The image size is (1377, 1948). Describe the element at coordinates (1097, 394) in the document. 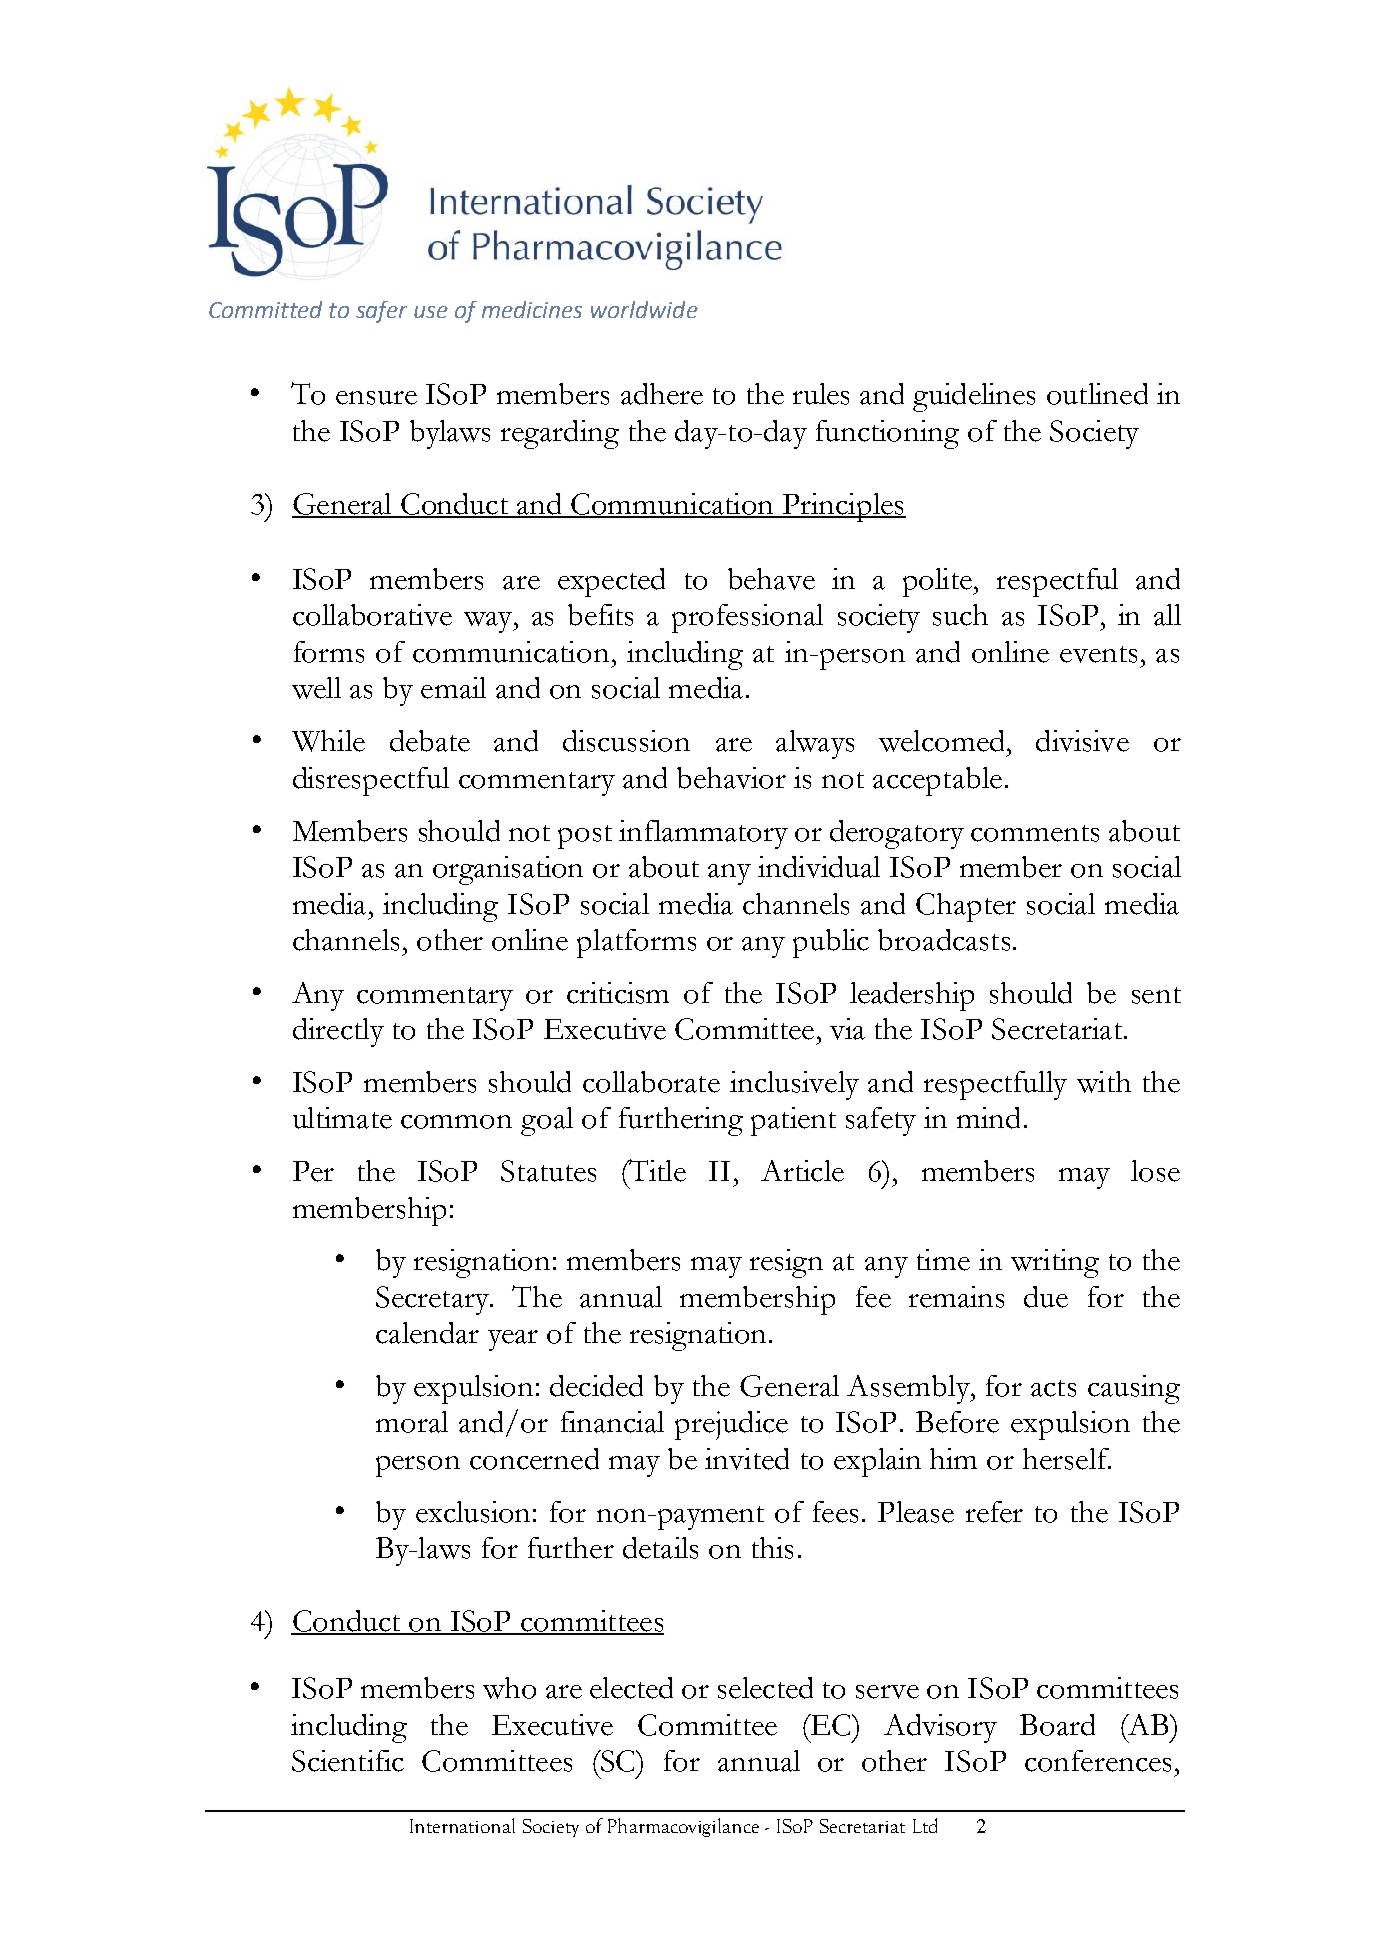

I see `outlined` at that location.
